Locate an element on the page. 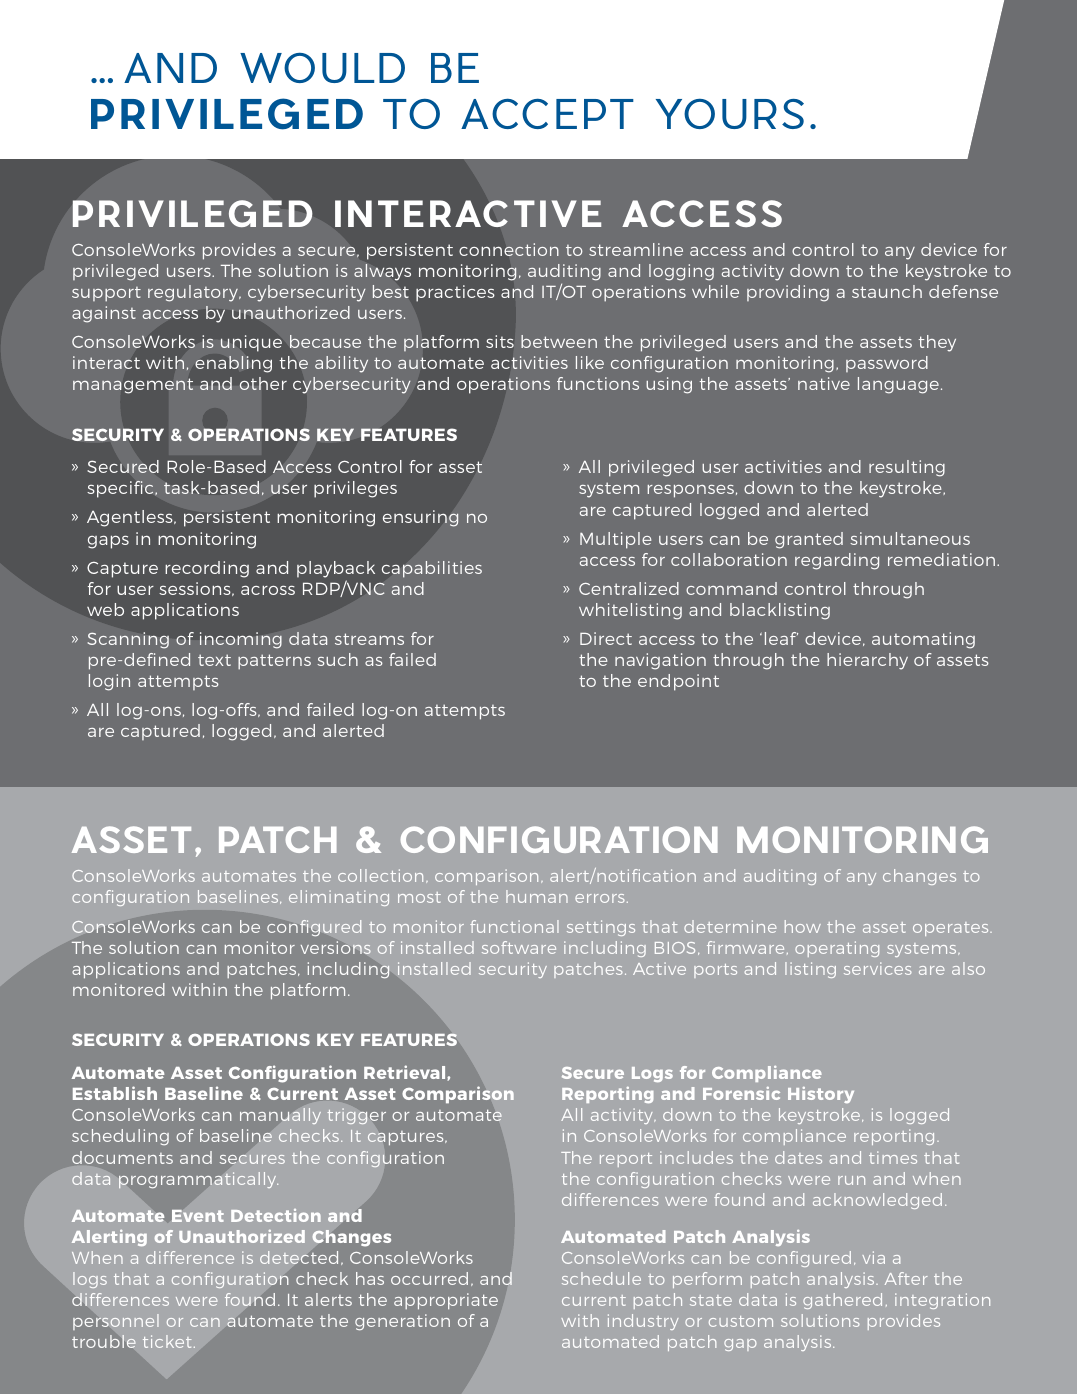 The image size is (1078, 1394). ticket is located at coordinates (167, 1341).
